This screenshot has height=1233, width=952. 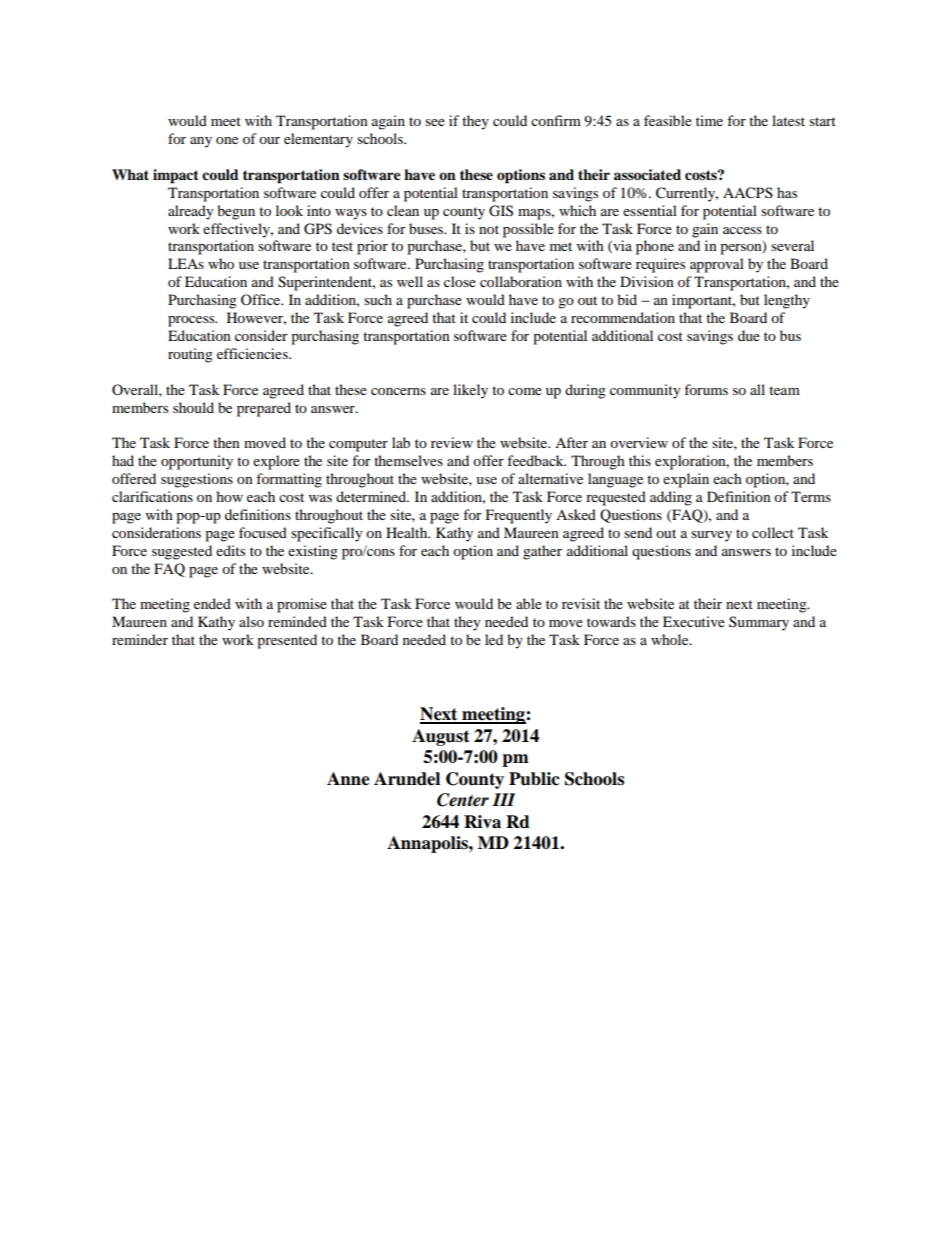 What do you see at coordinates (709, 120) in the screenshot?
I see `time` at bounding box center [709, 120].
